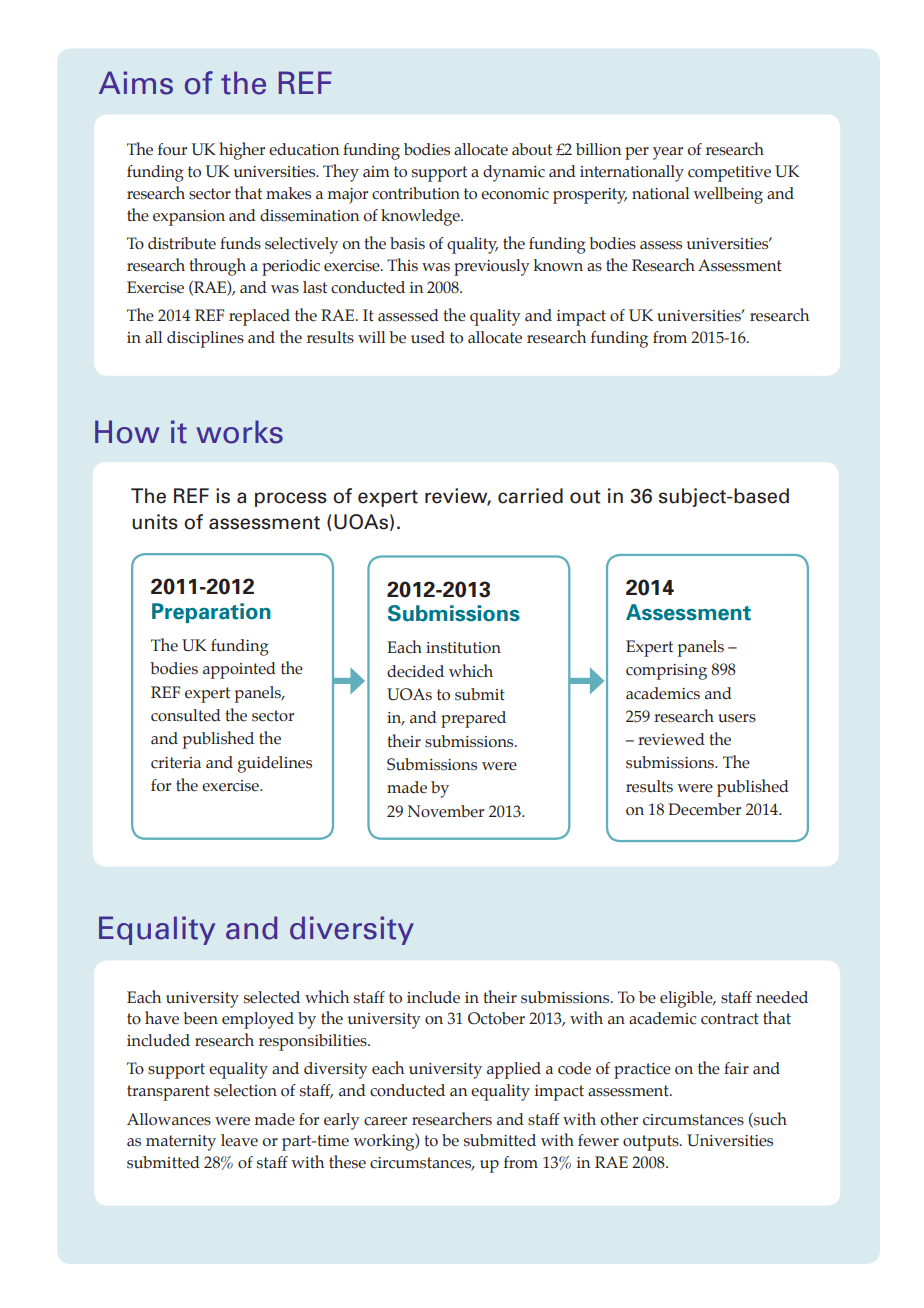 The image size is (924, 1308). What do you see at coordinates (652, 1143) in the document?
I see `outputs` at bounding box center [652, 1143].
